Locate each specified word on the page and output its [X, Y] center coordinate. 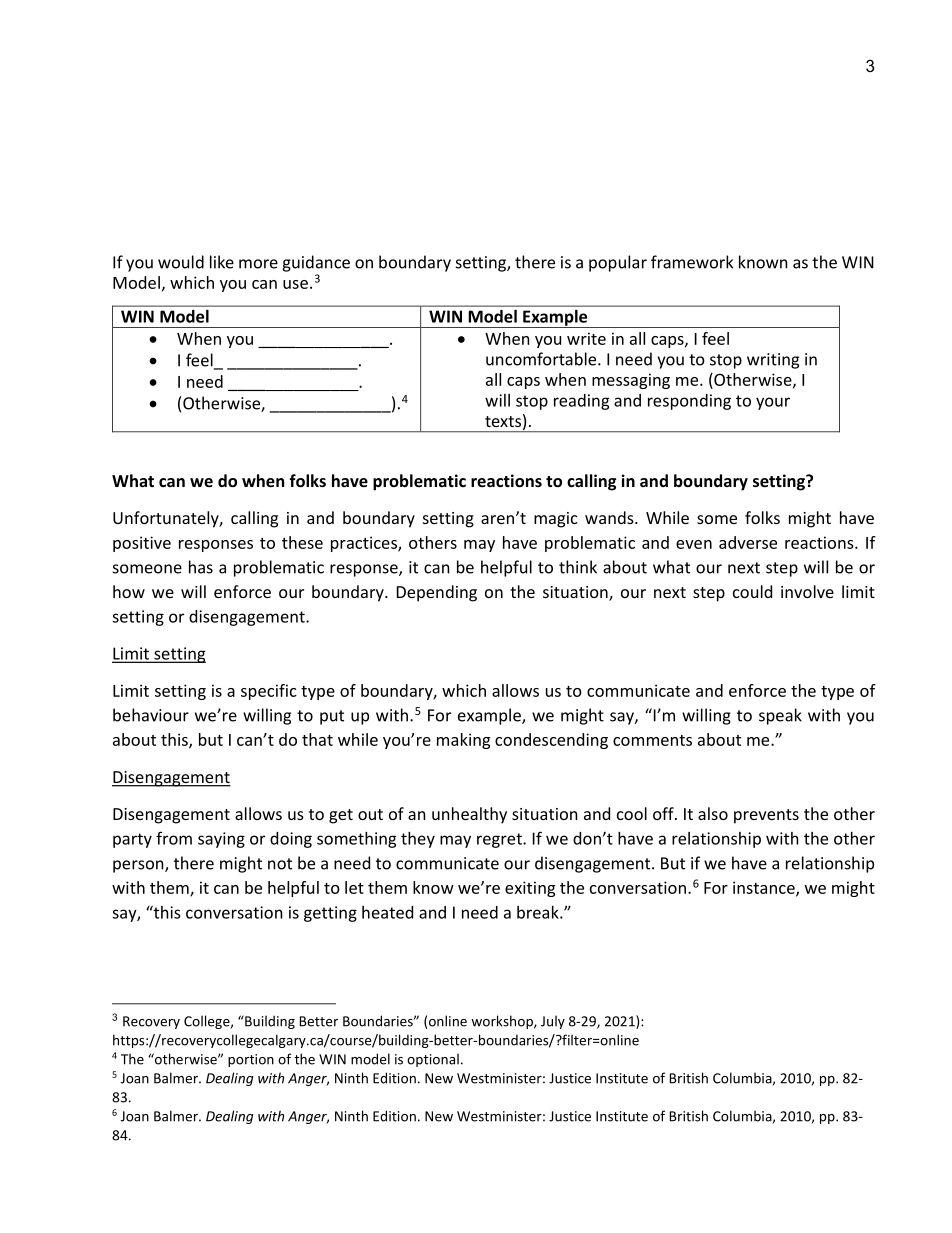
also [713, 813]
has [201, 567]
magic [556, 520]
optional [433, 1060]
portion [251, 1060]
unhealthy [469, 815]
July [553, 1022]
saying [221, 840]
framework [692, 262]
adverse [748, 542]
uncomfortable [542, 359]
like [222, 262]
